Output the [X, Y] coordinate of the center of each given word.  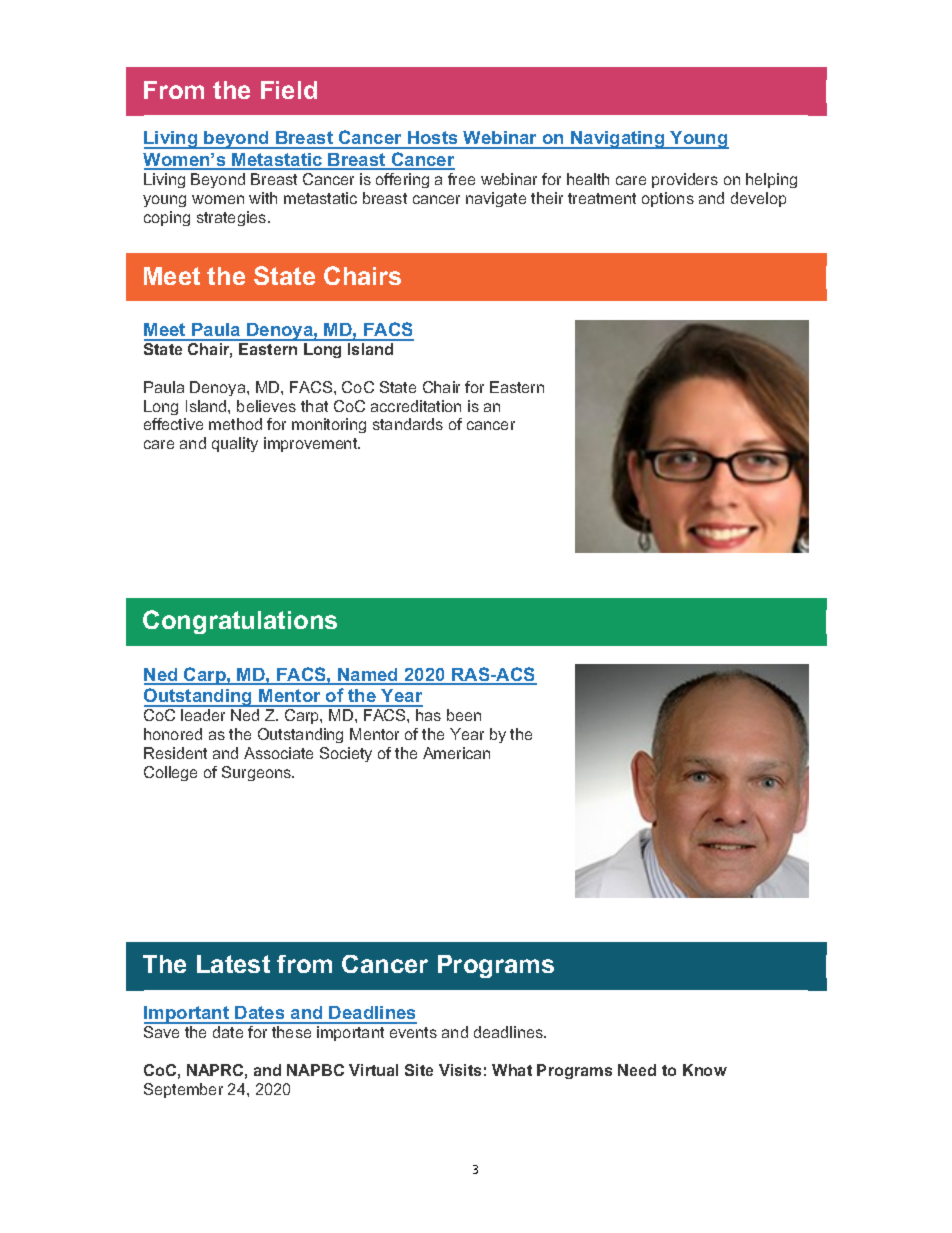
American [456, 753]
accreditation [416, 406]
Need [637, 1070]
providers [685, 180]
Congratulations [240, 622]
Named [368, 676]
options [668, 199]
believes [266, 406]
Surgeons [257, 773]
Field [289, 90]
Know [705, 1070]
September [183, 1090]
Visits [460, 1070]
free [461, 179]
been [464, 715]
